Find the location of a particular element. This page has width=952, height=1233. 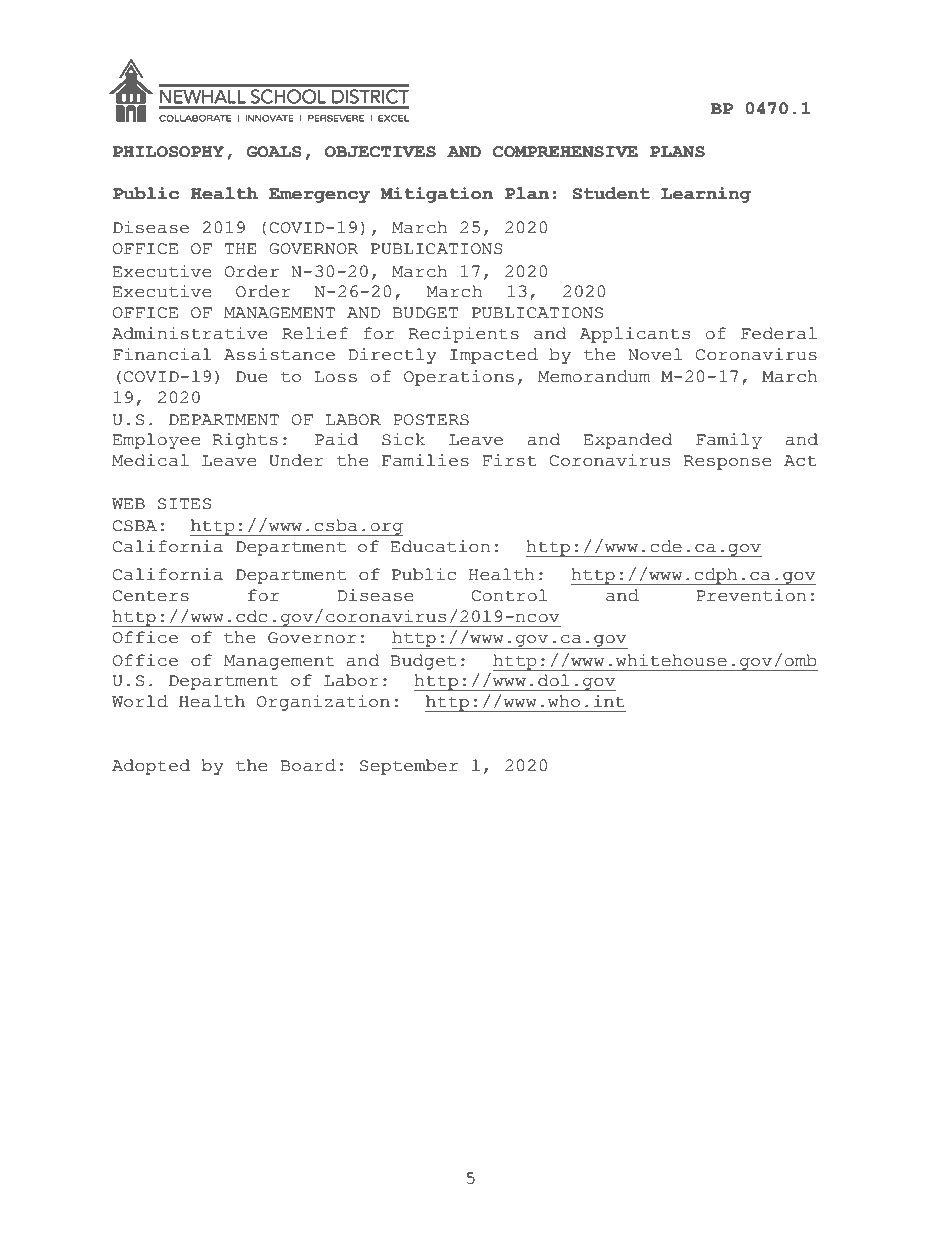

Mitigation is located at coordinates (436, 195).
